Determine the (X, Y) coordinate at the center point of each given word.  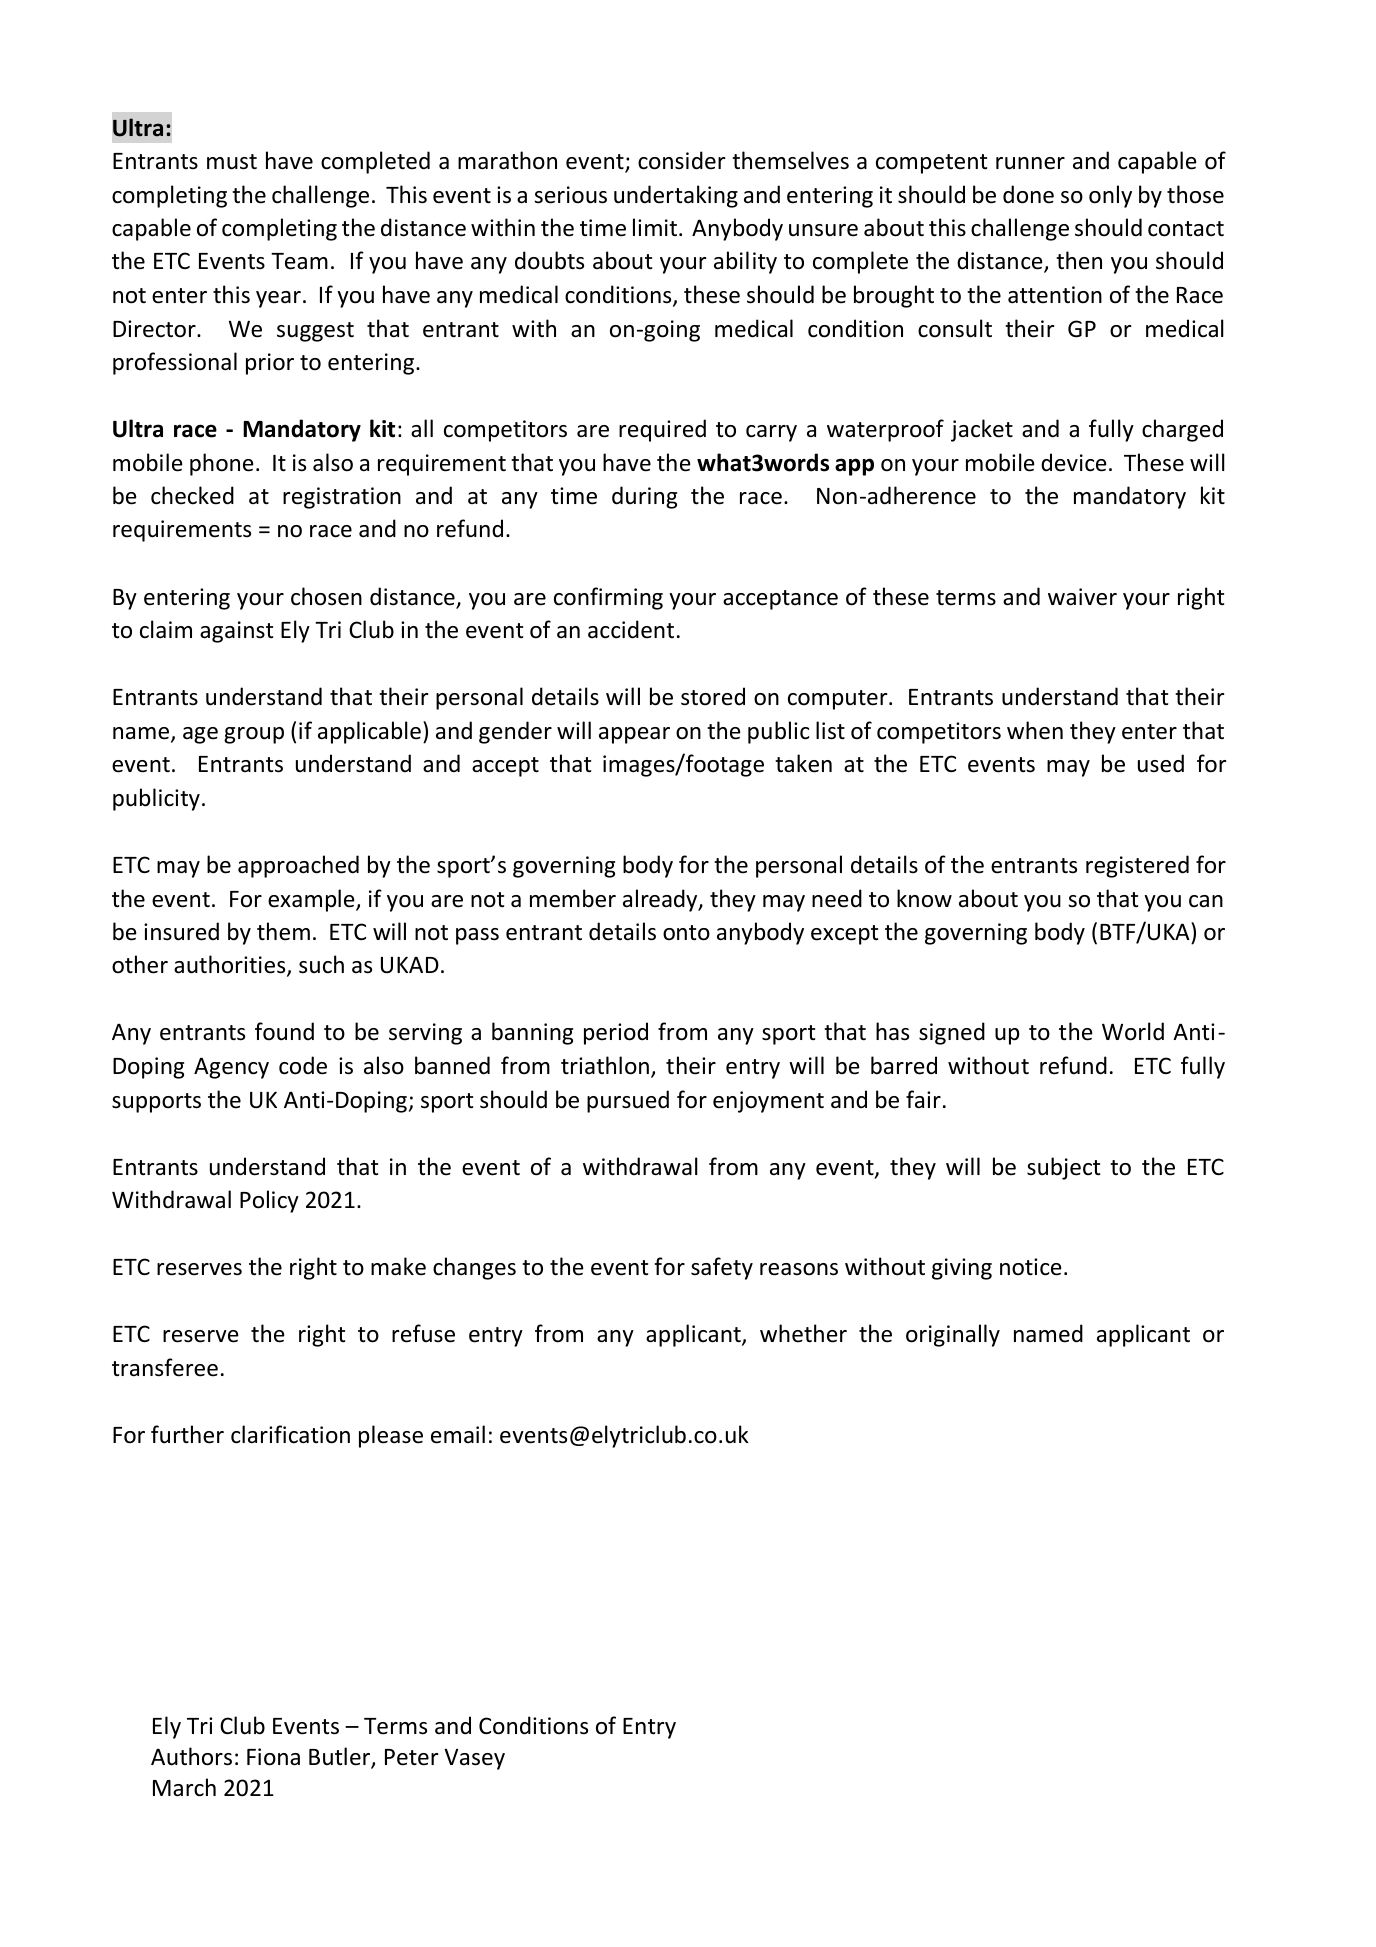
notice (1031, 1267)
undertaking (676, 196)
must (232, 162)
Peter (412, 1757)
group (254, 735)
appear (634, 735)
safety (722, 1268)
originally (953, 1335)
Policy (269, 1201)
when (1035, 730)
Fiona (273, 1757)
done (1028, 194)
